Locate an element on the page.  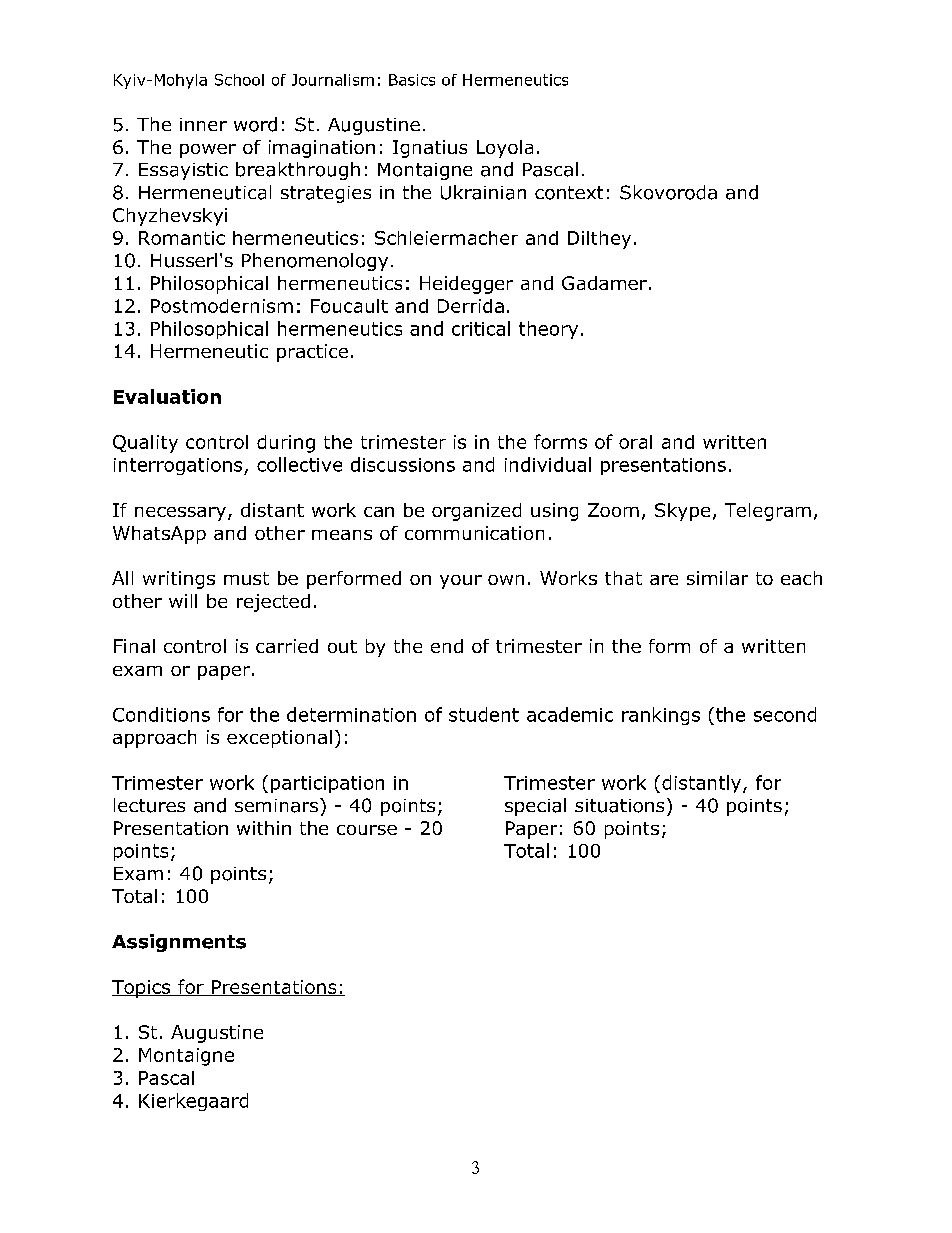
discussions is located at coordinates (403, 464).
